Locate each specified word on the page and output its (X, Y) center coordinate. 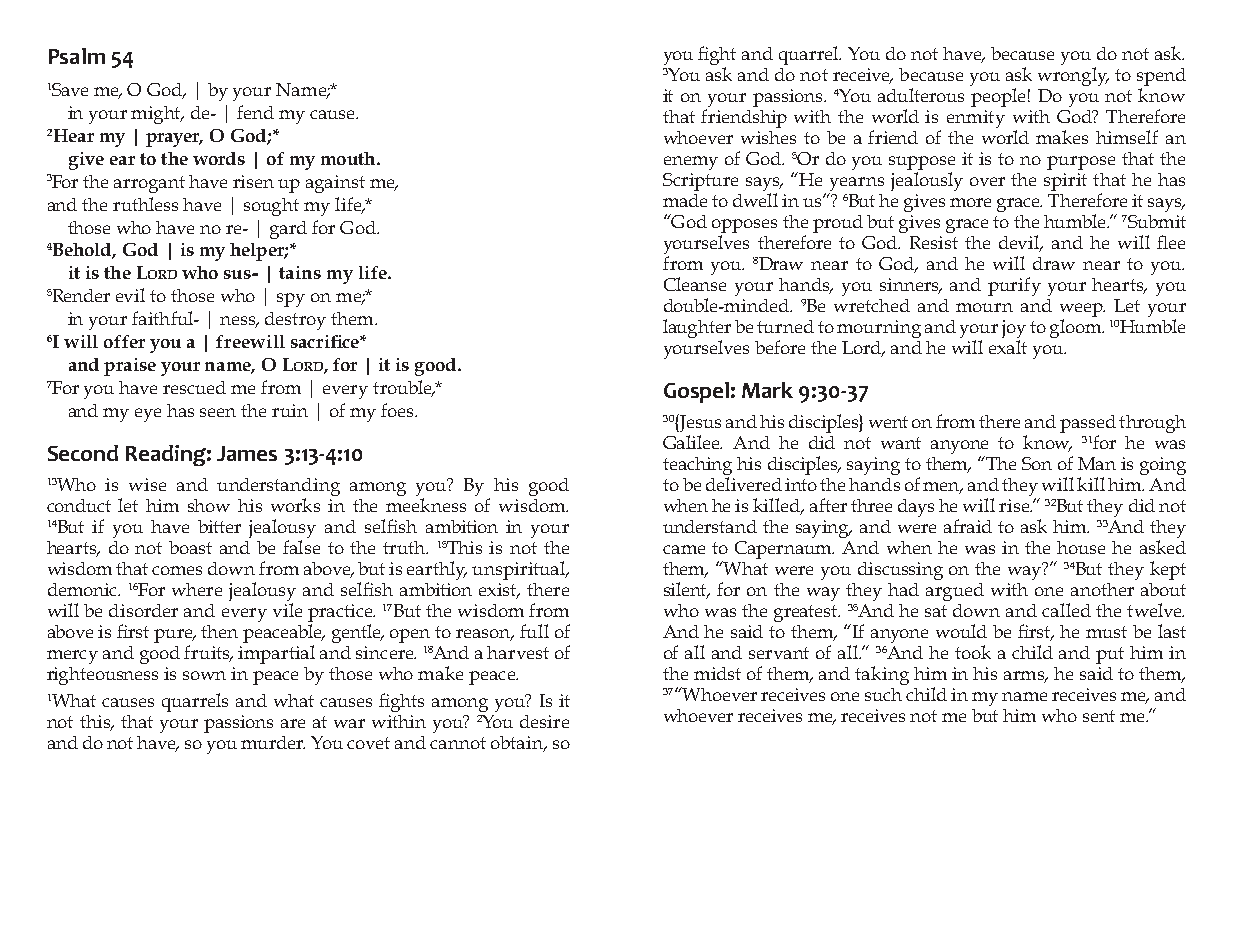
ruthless (145, 204)
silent (686, 590)
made (685, 200)
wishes (768, 137)
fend (255, 112)
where (197, 589)
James (247, 453)
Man (1097, 463)
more (970, 202)
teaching (697, 467)
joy (1014, 330)
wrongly (1073, 76)
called (1066, 610)
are (293, 723)
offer (124, 341)
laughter (697, 330)
